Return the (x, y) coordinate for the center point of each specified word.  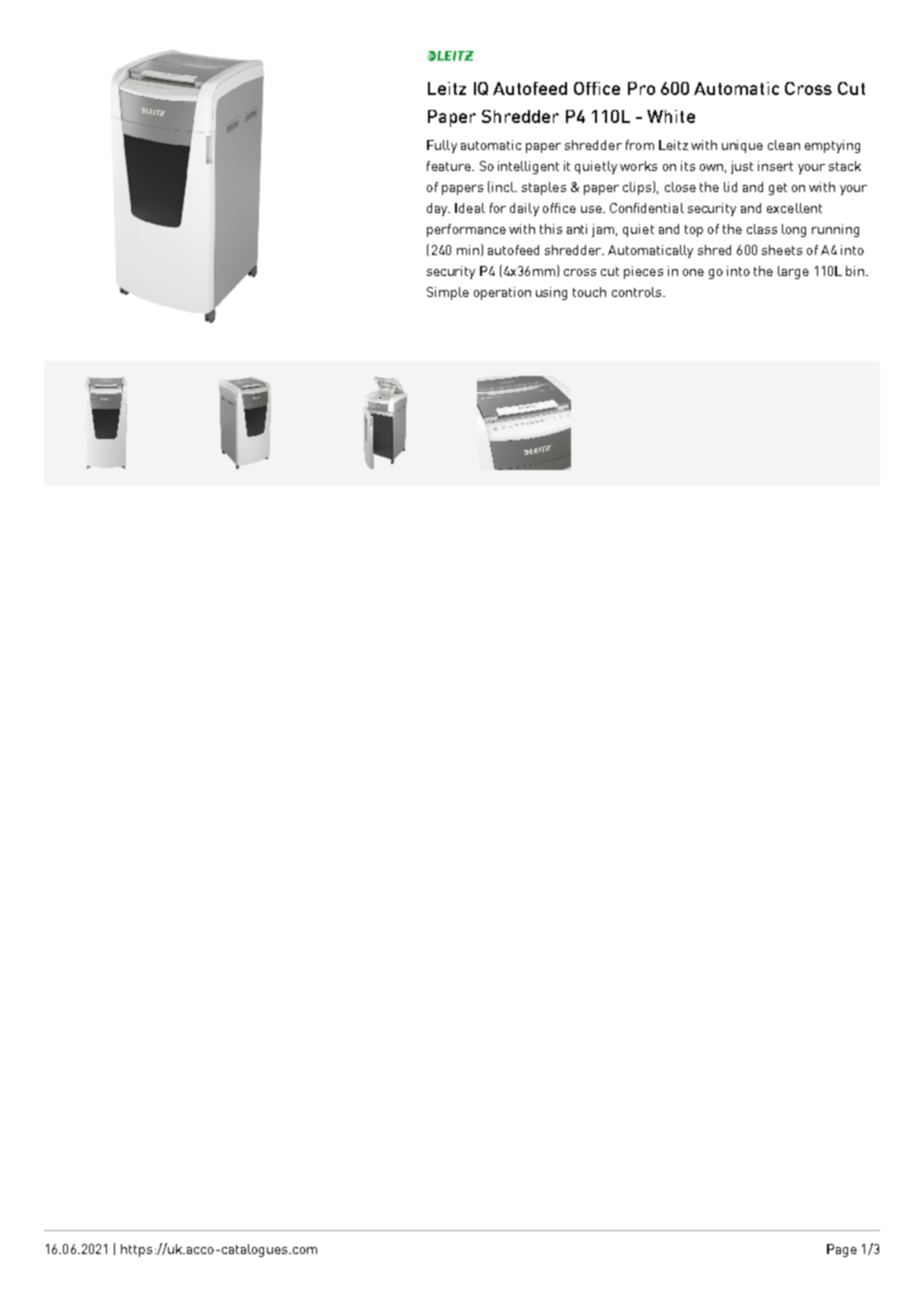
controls (638, 292)
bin (856, 271)
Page (842, 1250)
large (793, 272)
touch (589, 292)
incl (504, 187)
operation (502, 293)
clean (784, 145)
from (640, 145)
